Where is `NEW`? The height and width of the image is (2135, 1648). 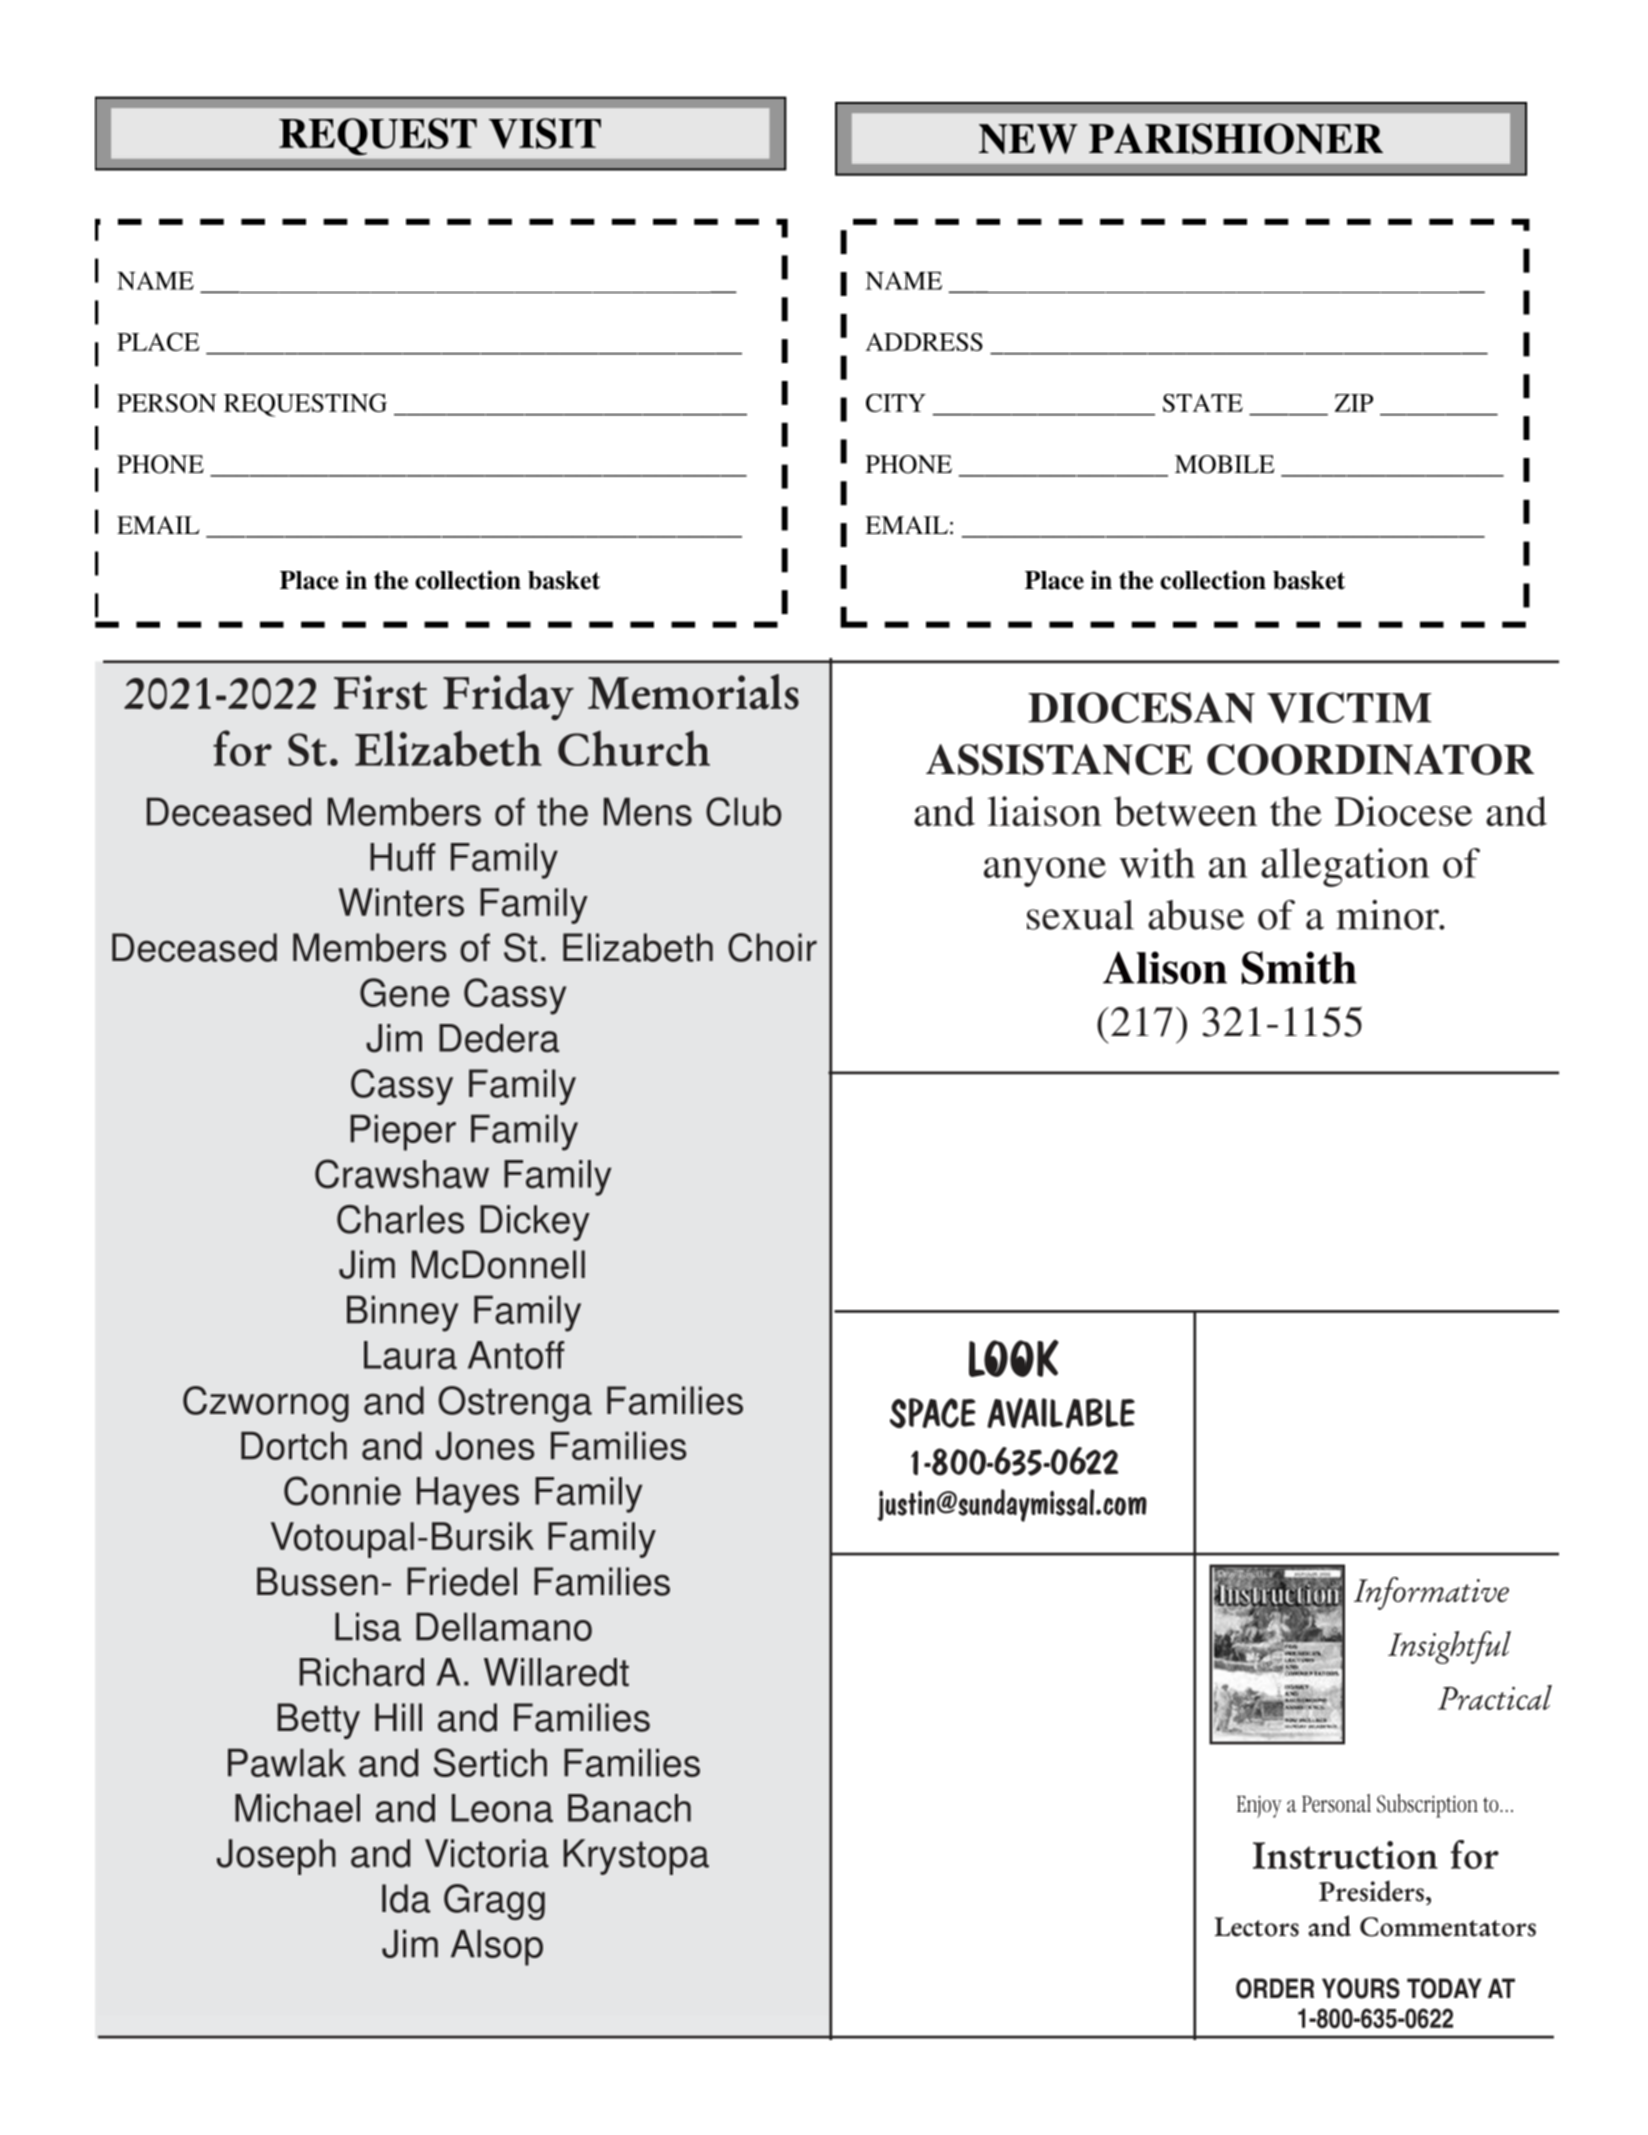
NEW is located at coordinates (1028, 139).
